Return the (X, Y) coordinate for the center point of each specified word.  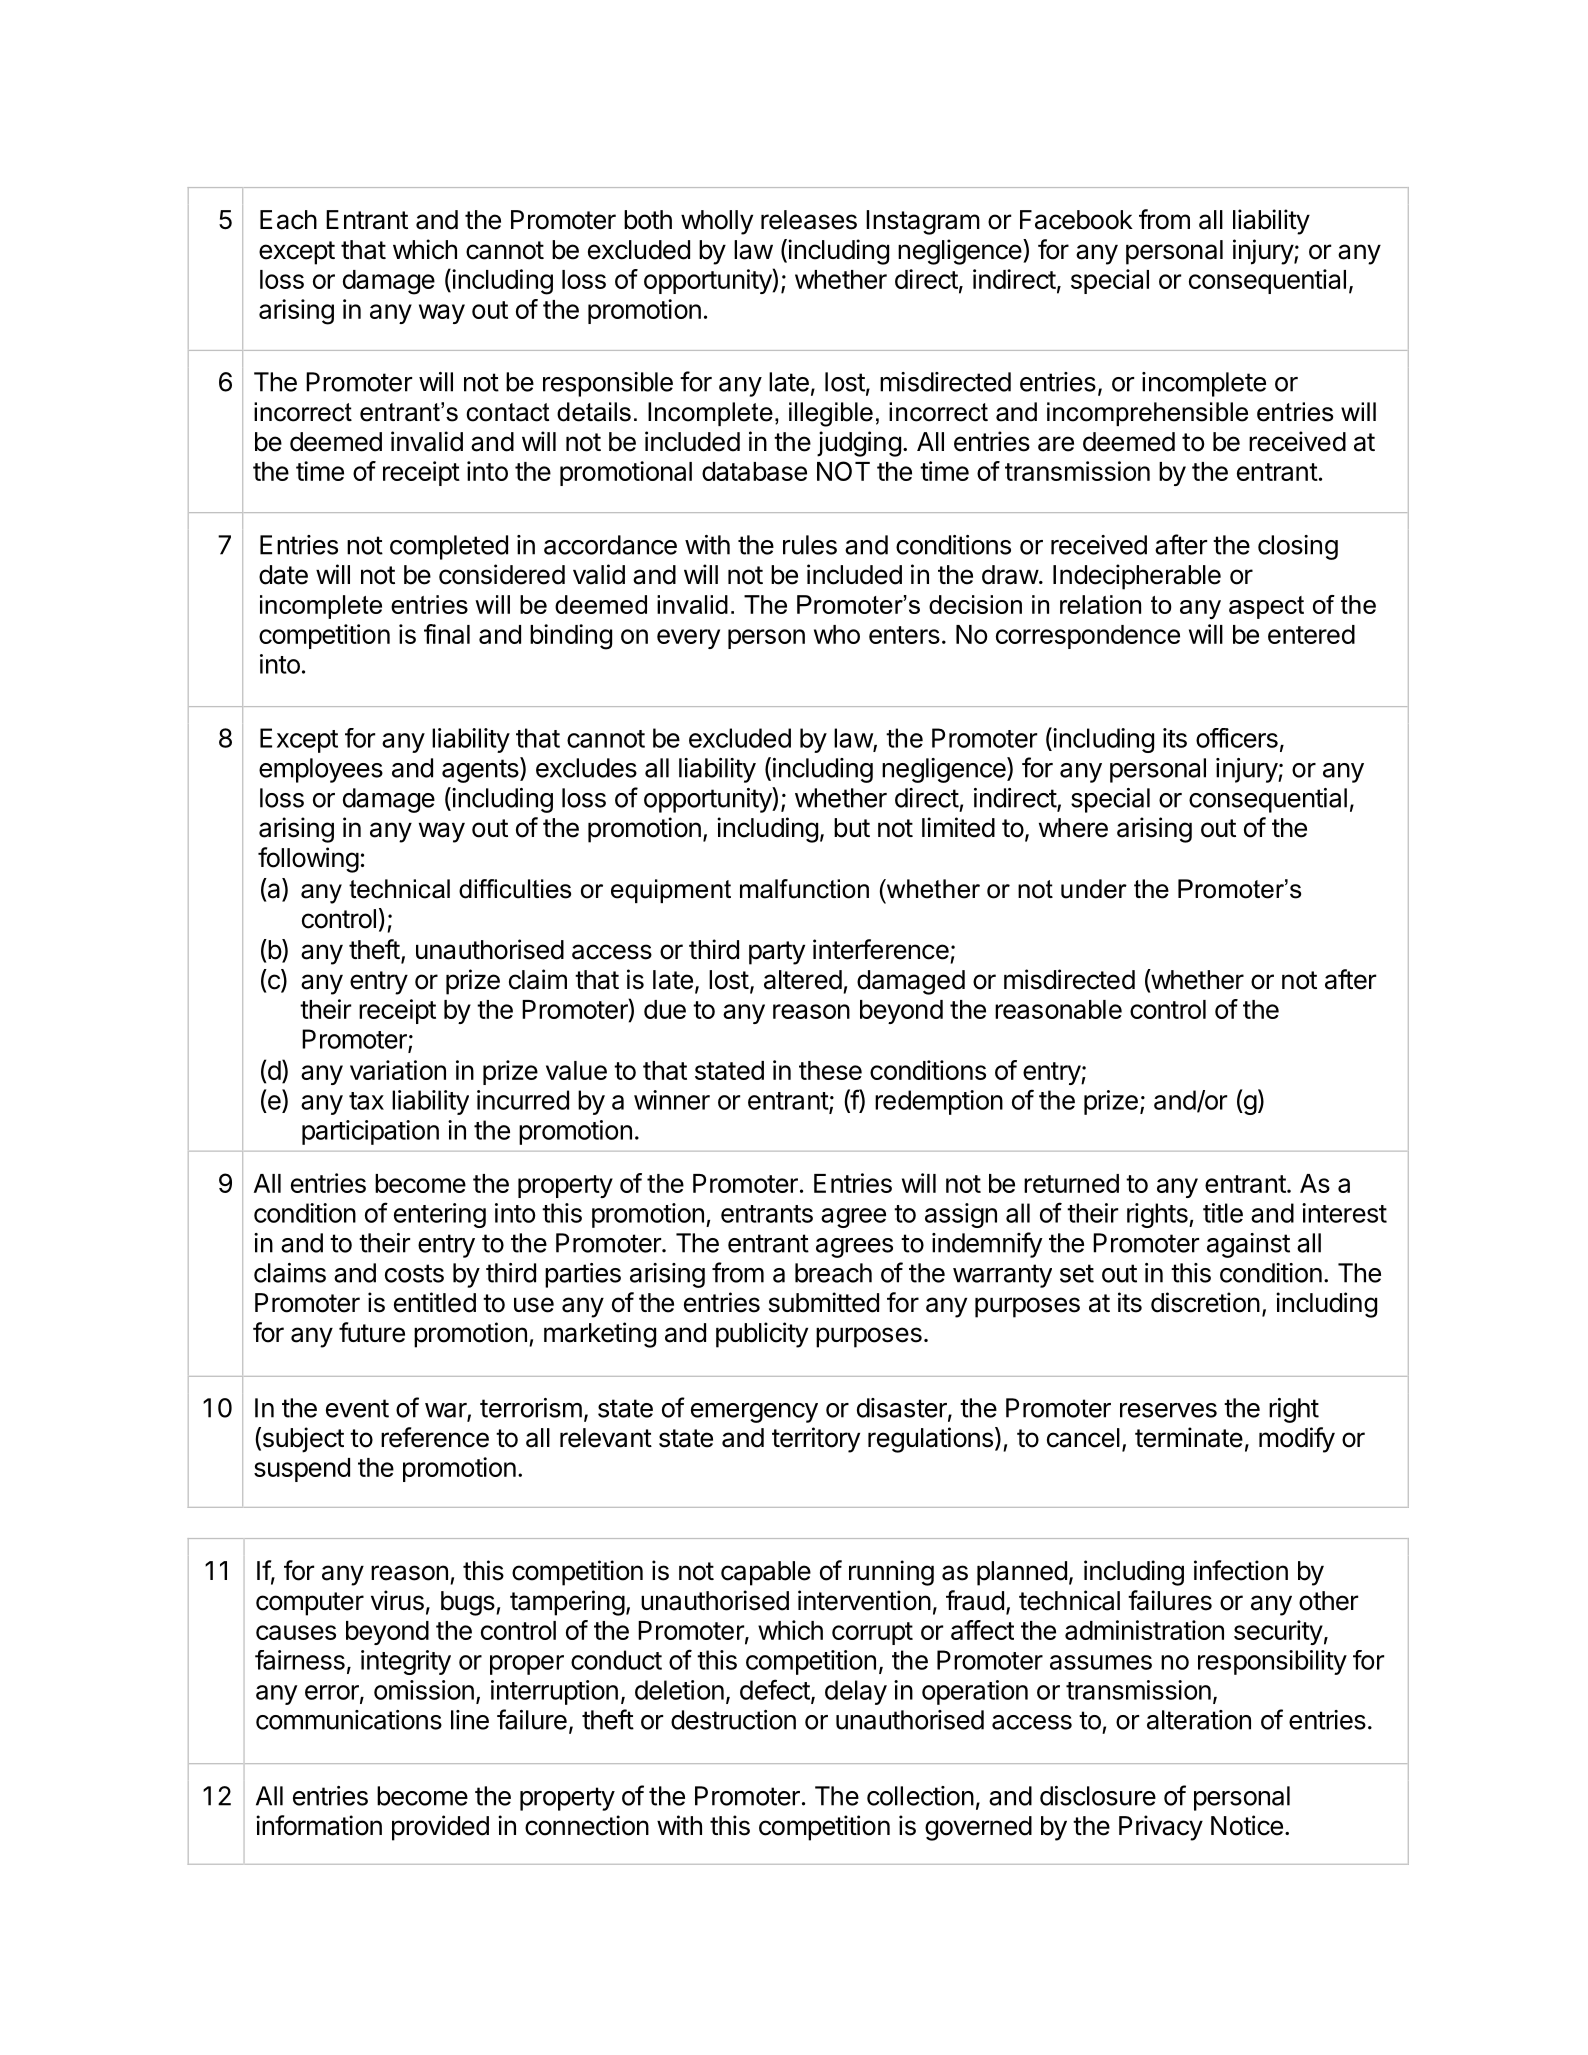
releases (809, 220)
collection (920, 1796)
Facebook (1076, 220)
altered (803, 980)
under (1094, 889)
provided (440, 1828)
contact (507, 412)
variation (398, 1070)
